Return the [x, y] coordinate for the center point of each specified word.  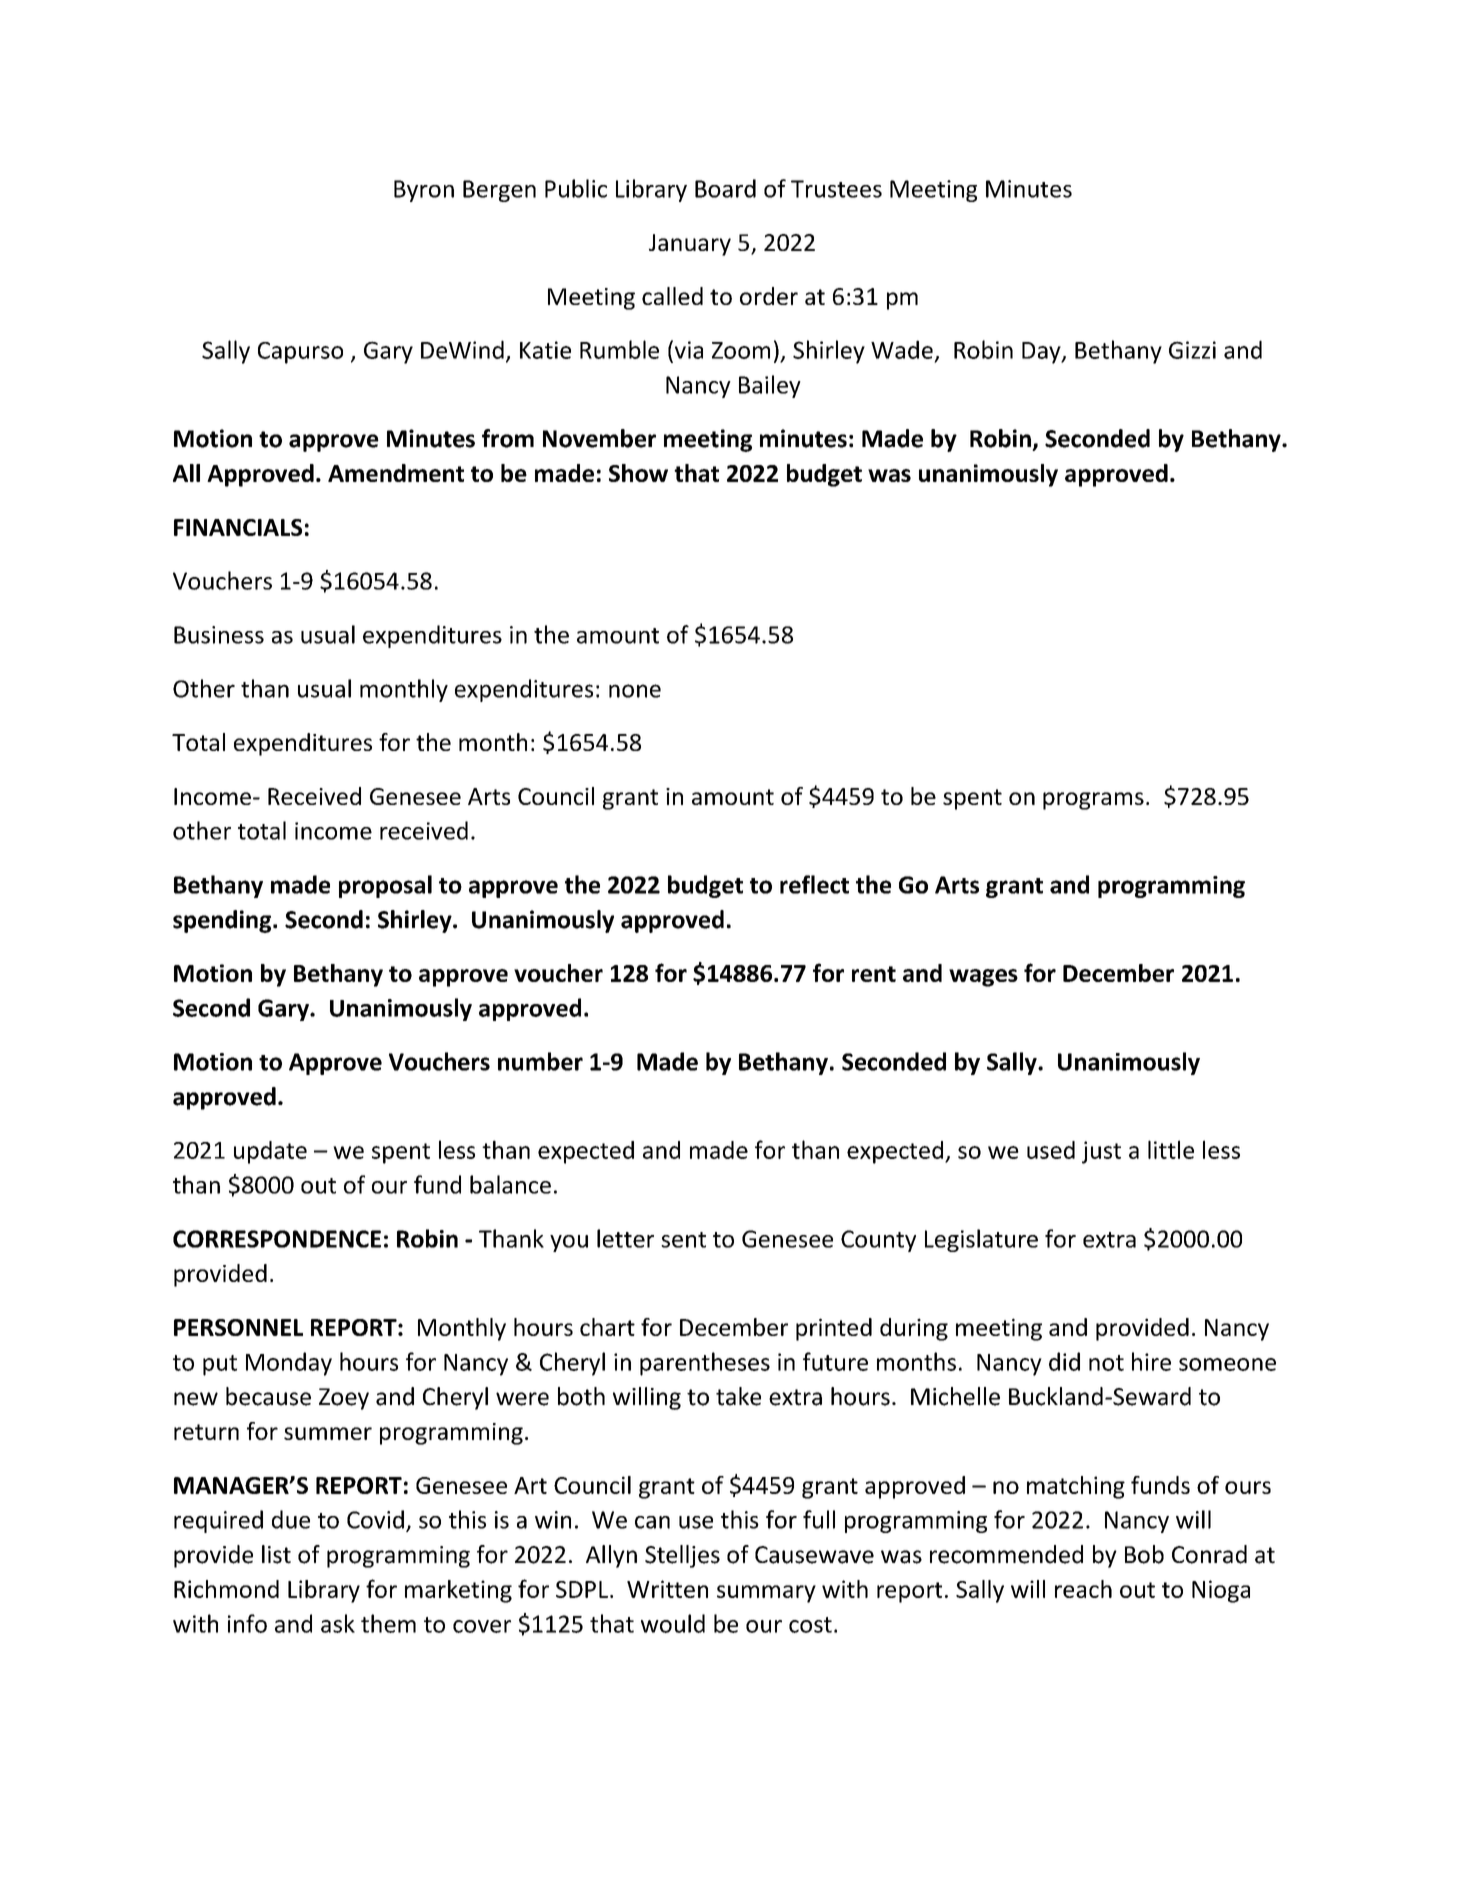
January [690, 245]
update [270, 1152]
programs [1093, 801]
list [276, 1554]
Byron [424, 191]
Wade [902, 349]
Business [219, 635]
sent [683, 1240]
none [635, 691]
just [1101, 1152]
